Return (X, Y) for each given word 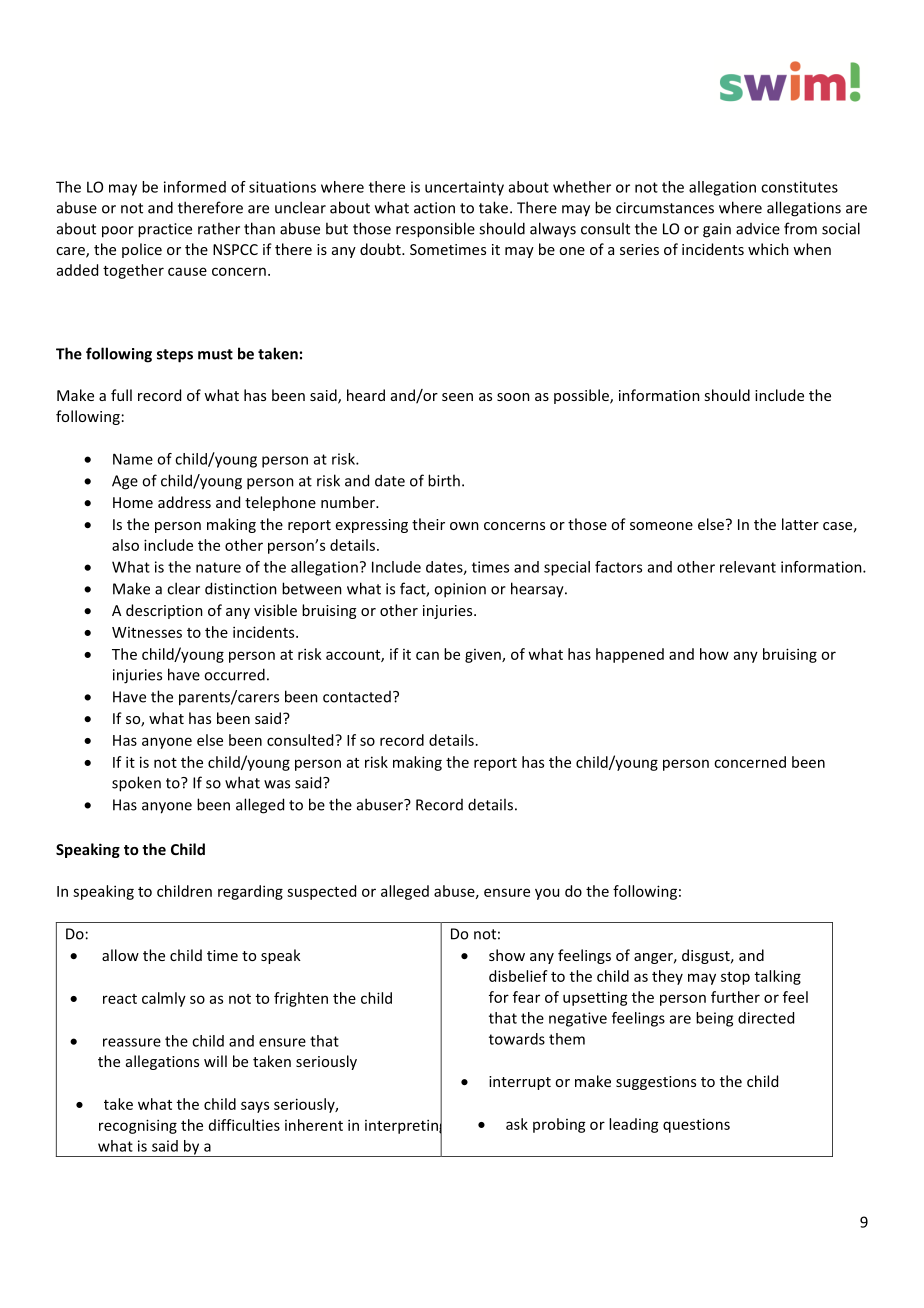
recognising (138, 1126)
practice (165, 230)
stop (735, 978)
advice (758, 229)
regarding (250, 892)
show (507, 955)
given (484, 656)
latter (800, 524)
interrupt (520, 1083)
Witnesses (147, 632)
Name (133, 459)
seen (457, 397)
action (434, 208)
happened (630, 655)
